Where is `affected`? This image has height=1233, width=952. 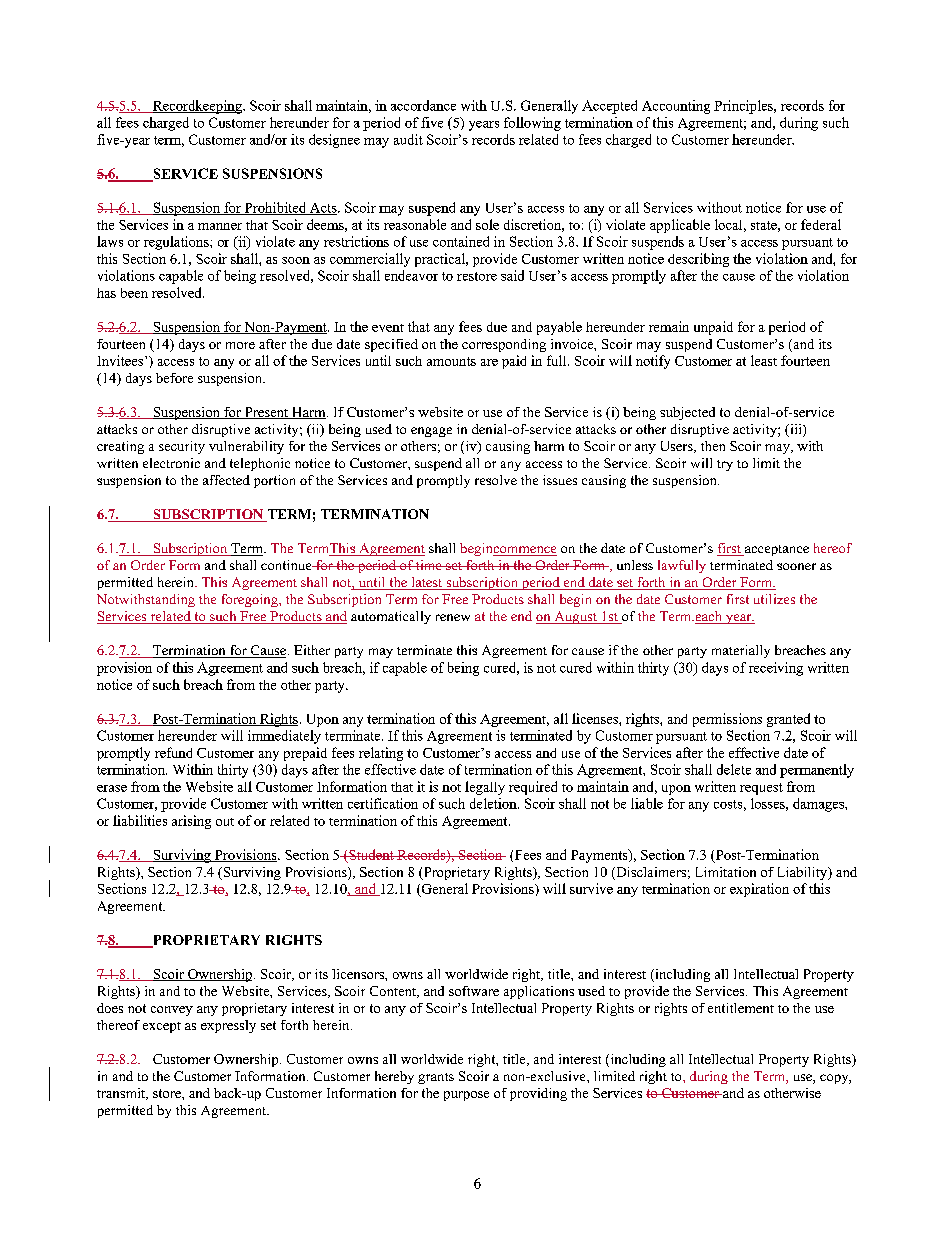
affected is located at coordinates (226, 480).
